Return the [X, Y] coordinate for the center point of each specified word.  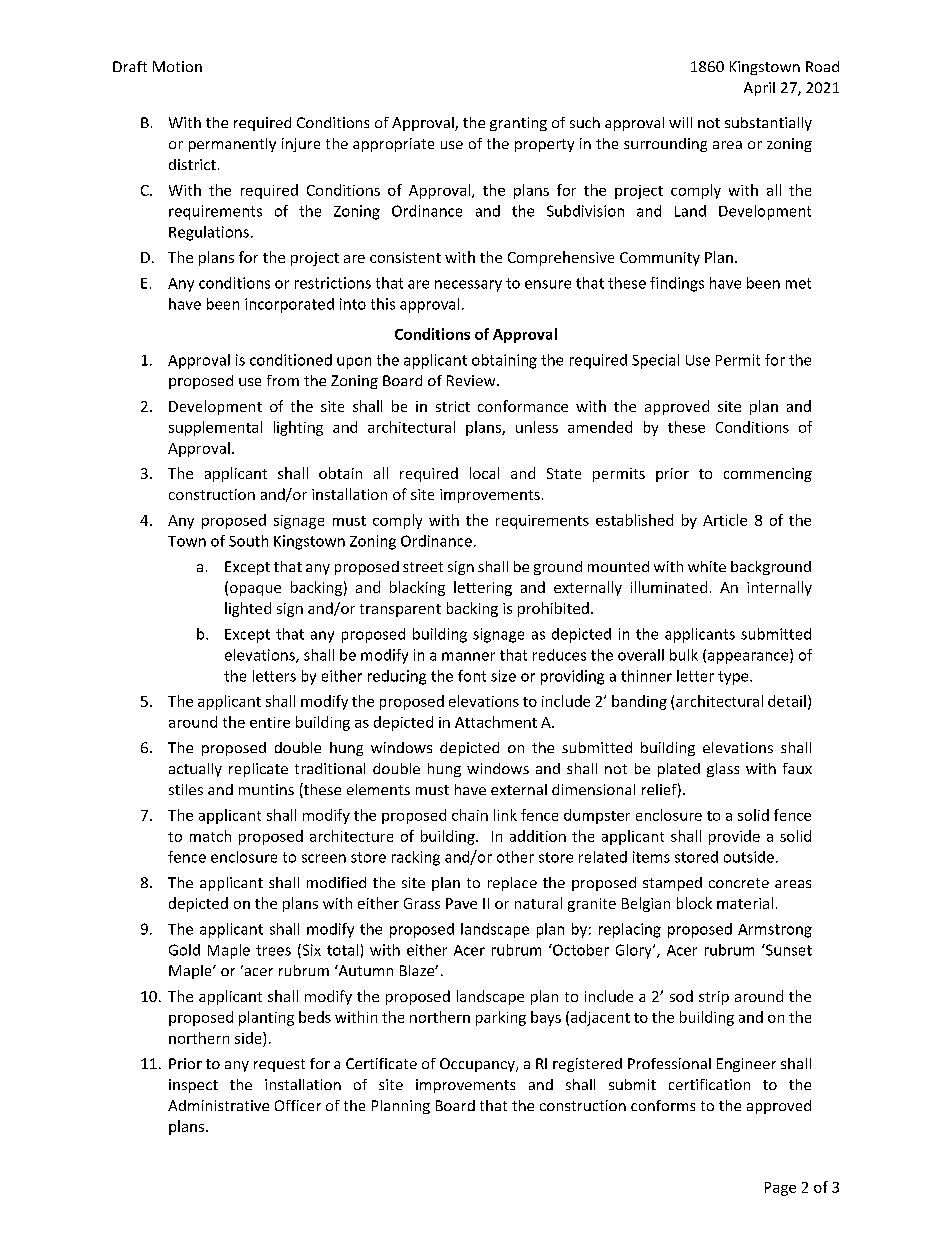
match [210, 836]
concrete [739, 883]
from [283, 380]
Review [472, 380]
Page [780, 1189]
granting [518, 124]
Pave [461, 903]
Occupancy [478, 1065]
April [759, 89]
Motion [177, 66]
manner [468, 656]
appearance [749, 658]
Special [655, 361]
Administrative [218, 1105]
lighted [248, 609]
